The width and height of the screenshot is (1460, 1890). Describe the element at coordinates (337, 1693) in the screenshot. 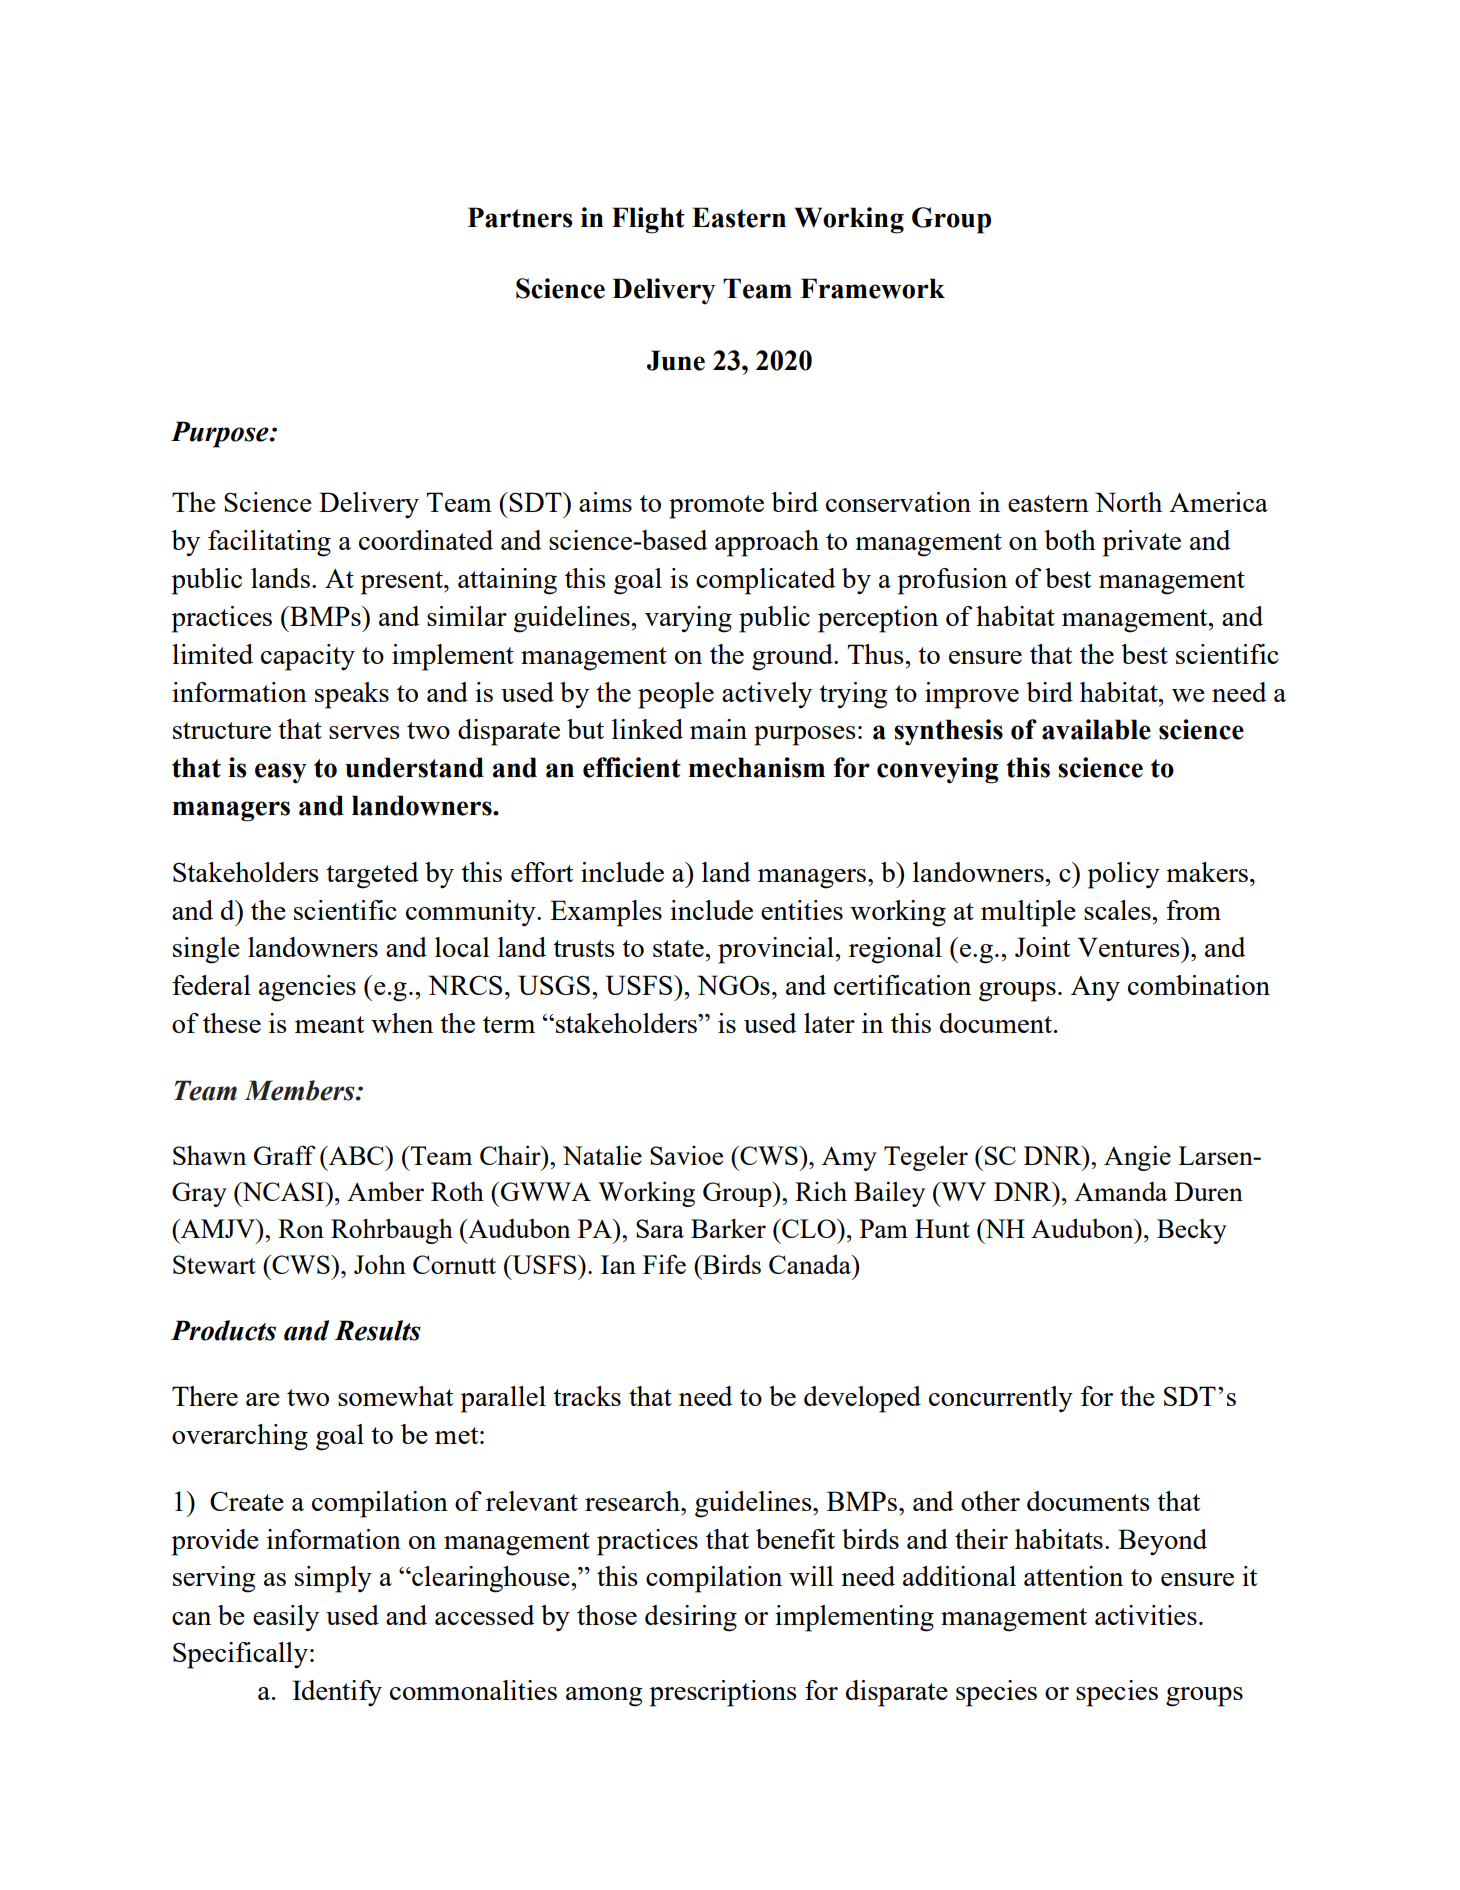

I see `Identify` at that location.
